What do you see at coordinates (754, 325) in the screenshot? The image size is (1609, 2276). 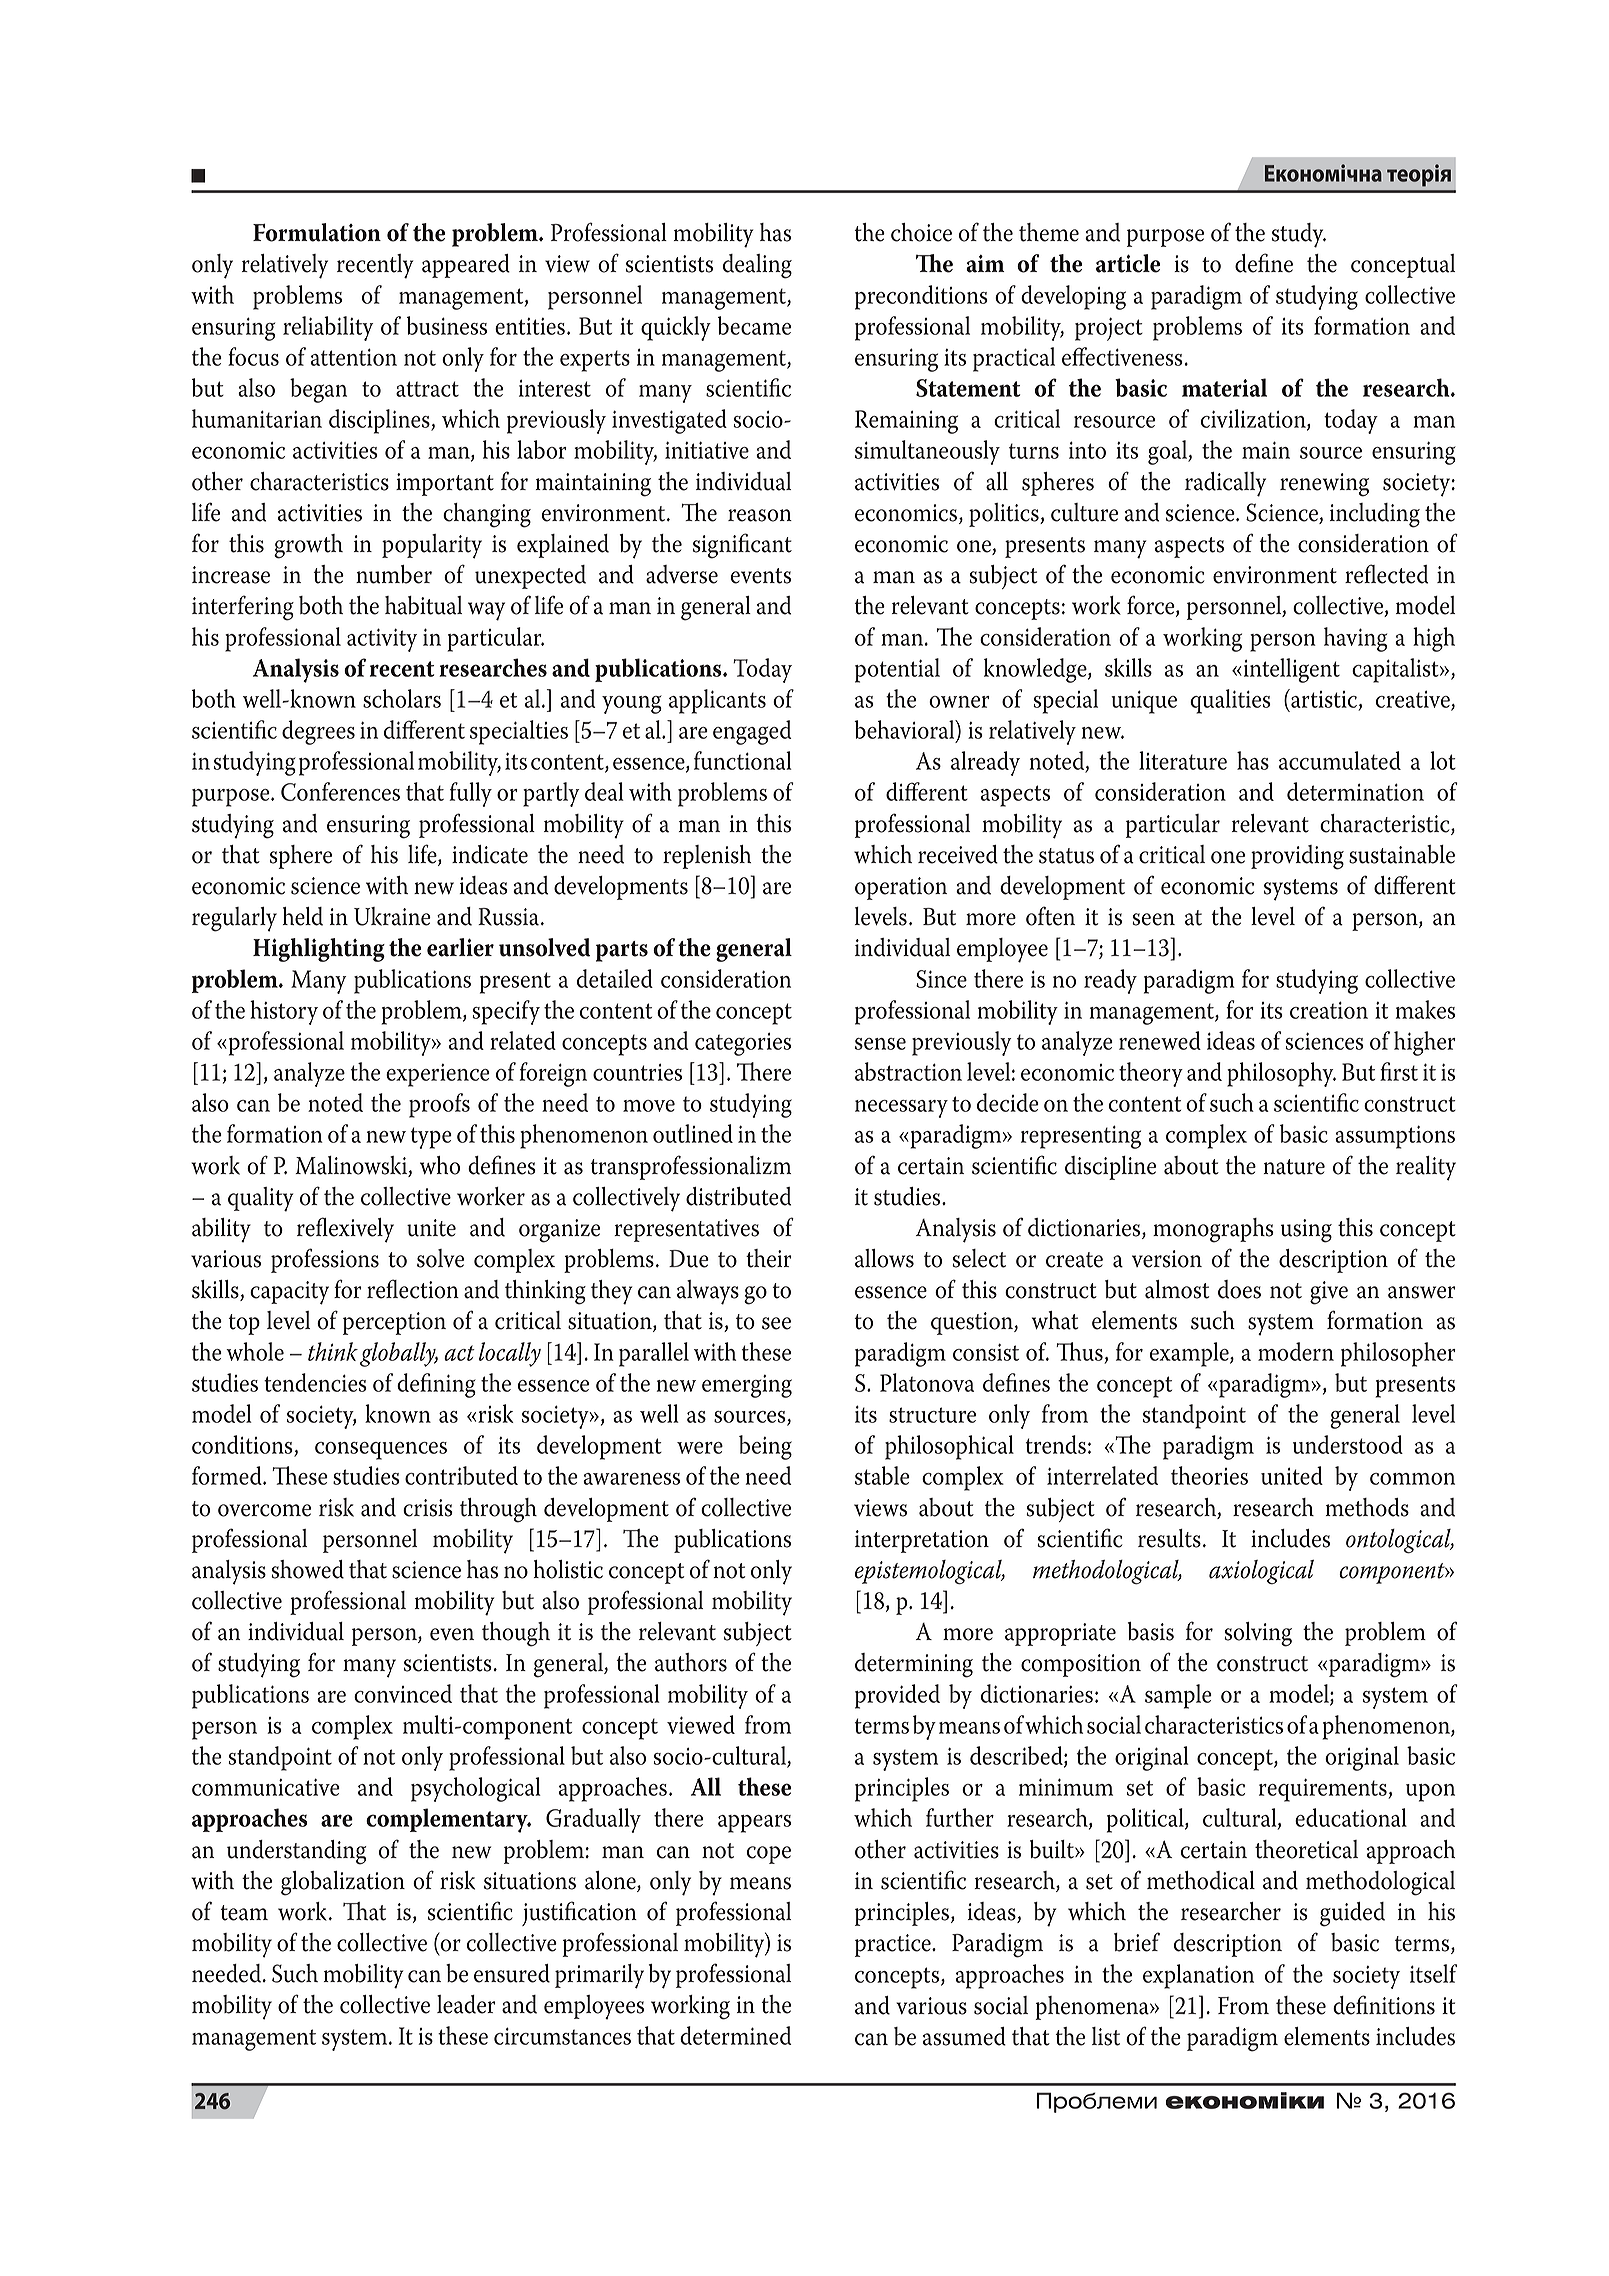 I see `became` at bounding box center [754, 325].
